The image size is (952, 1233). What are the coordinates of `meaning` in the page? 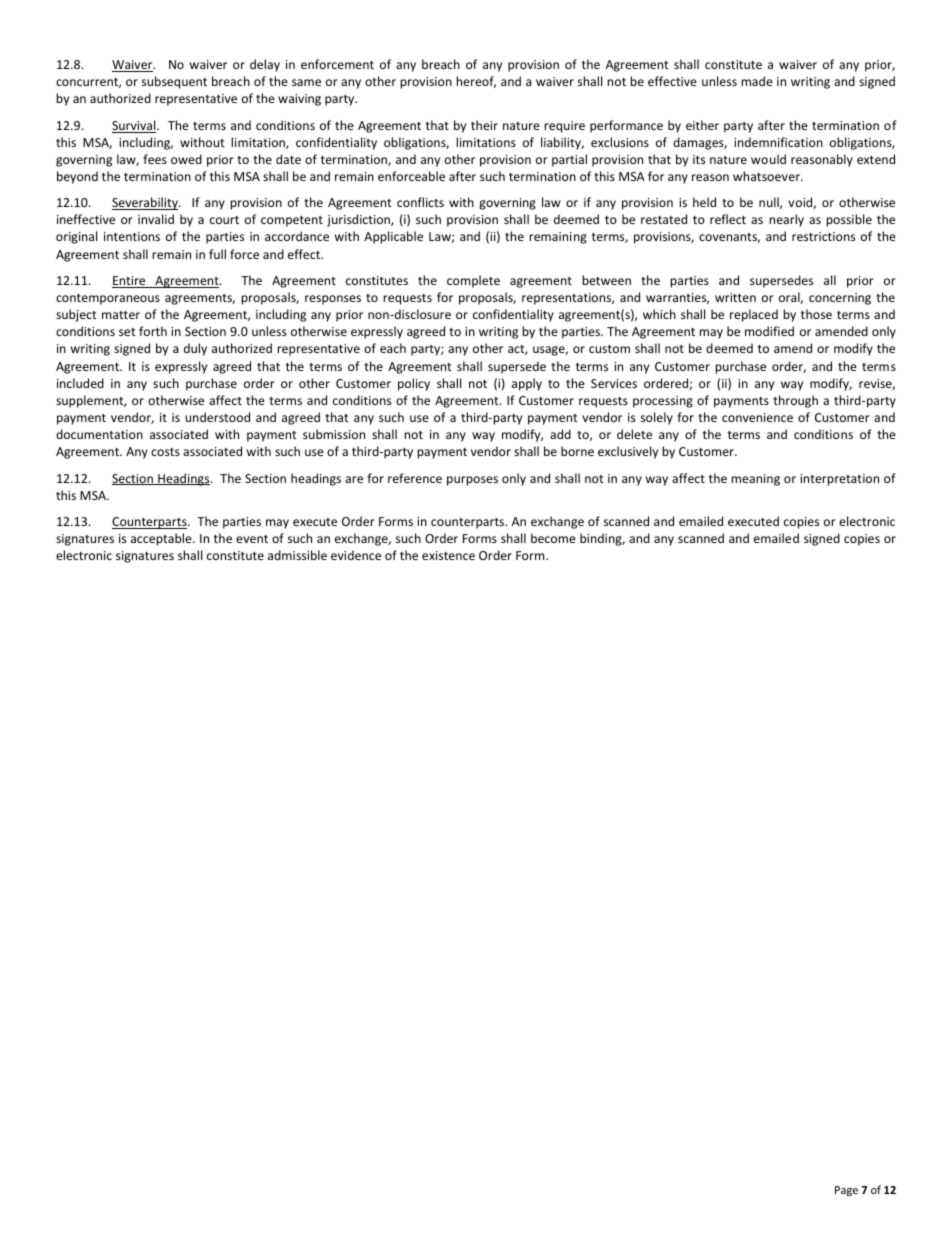 It's located at (755, 480).
